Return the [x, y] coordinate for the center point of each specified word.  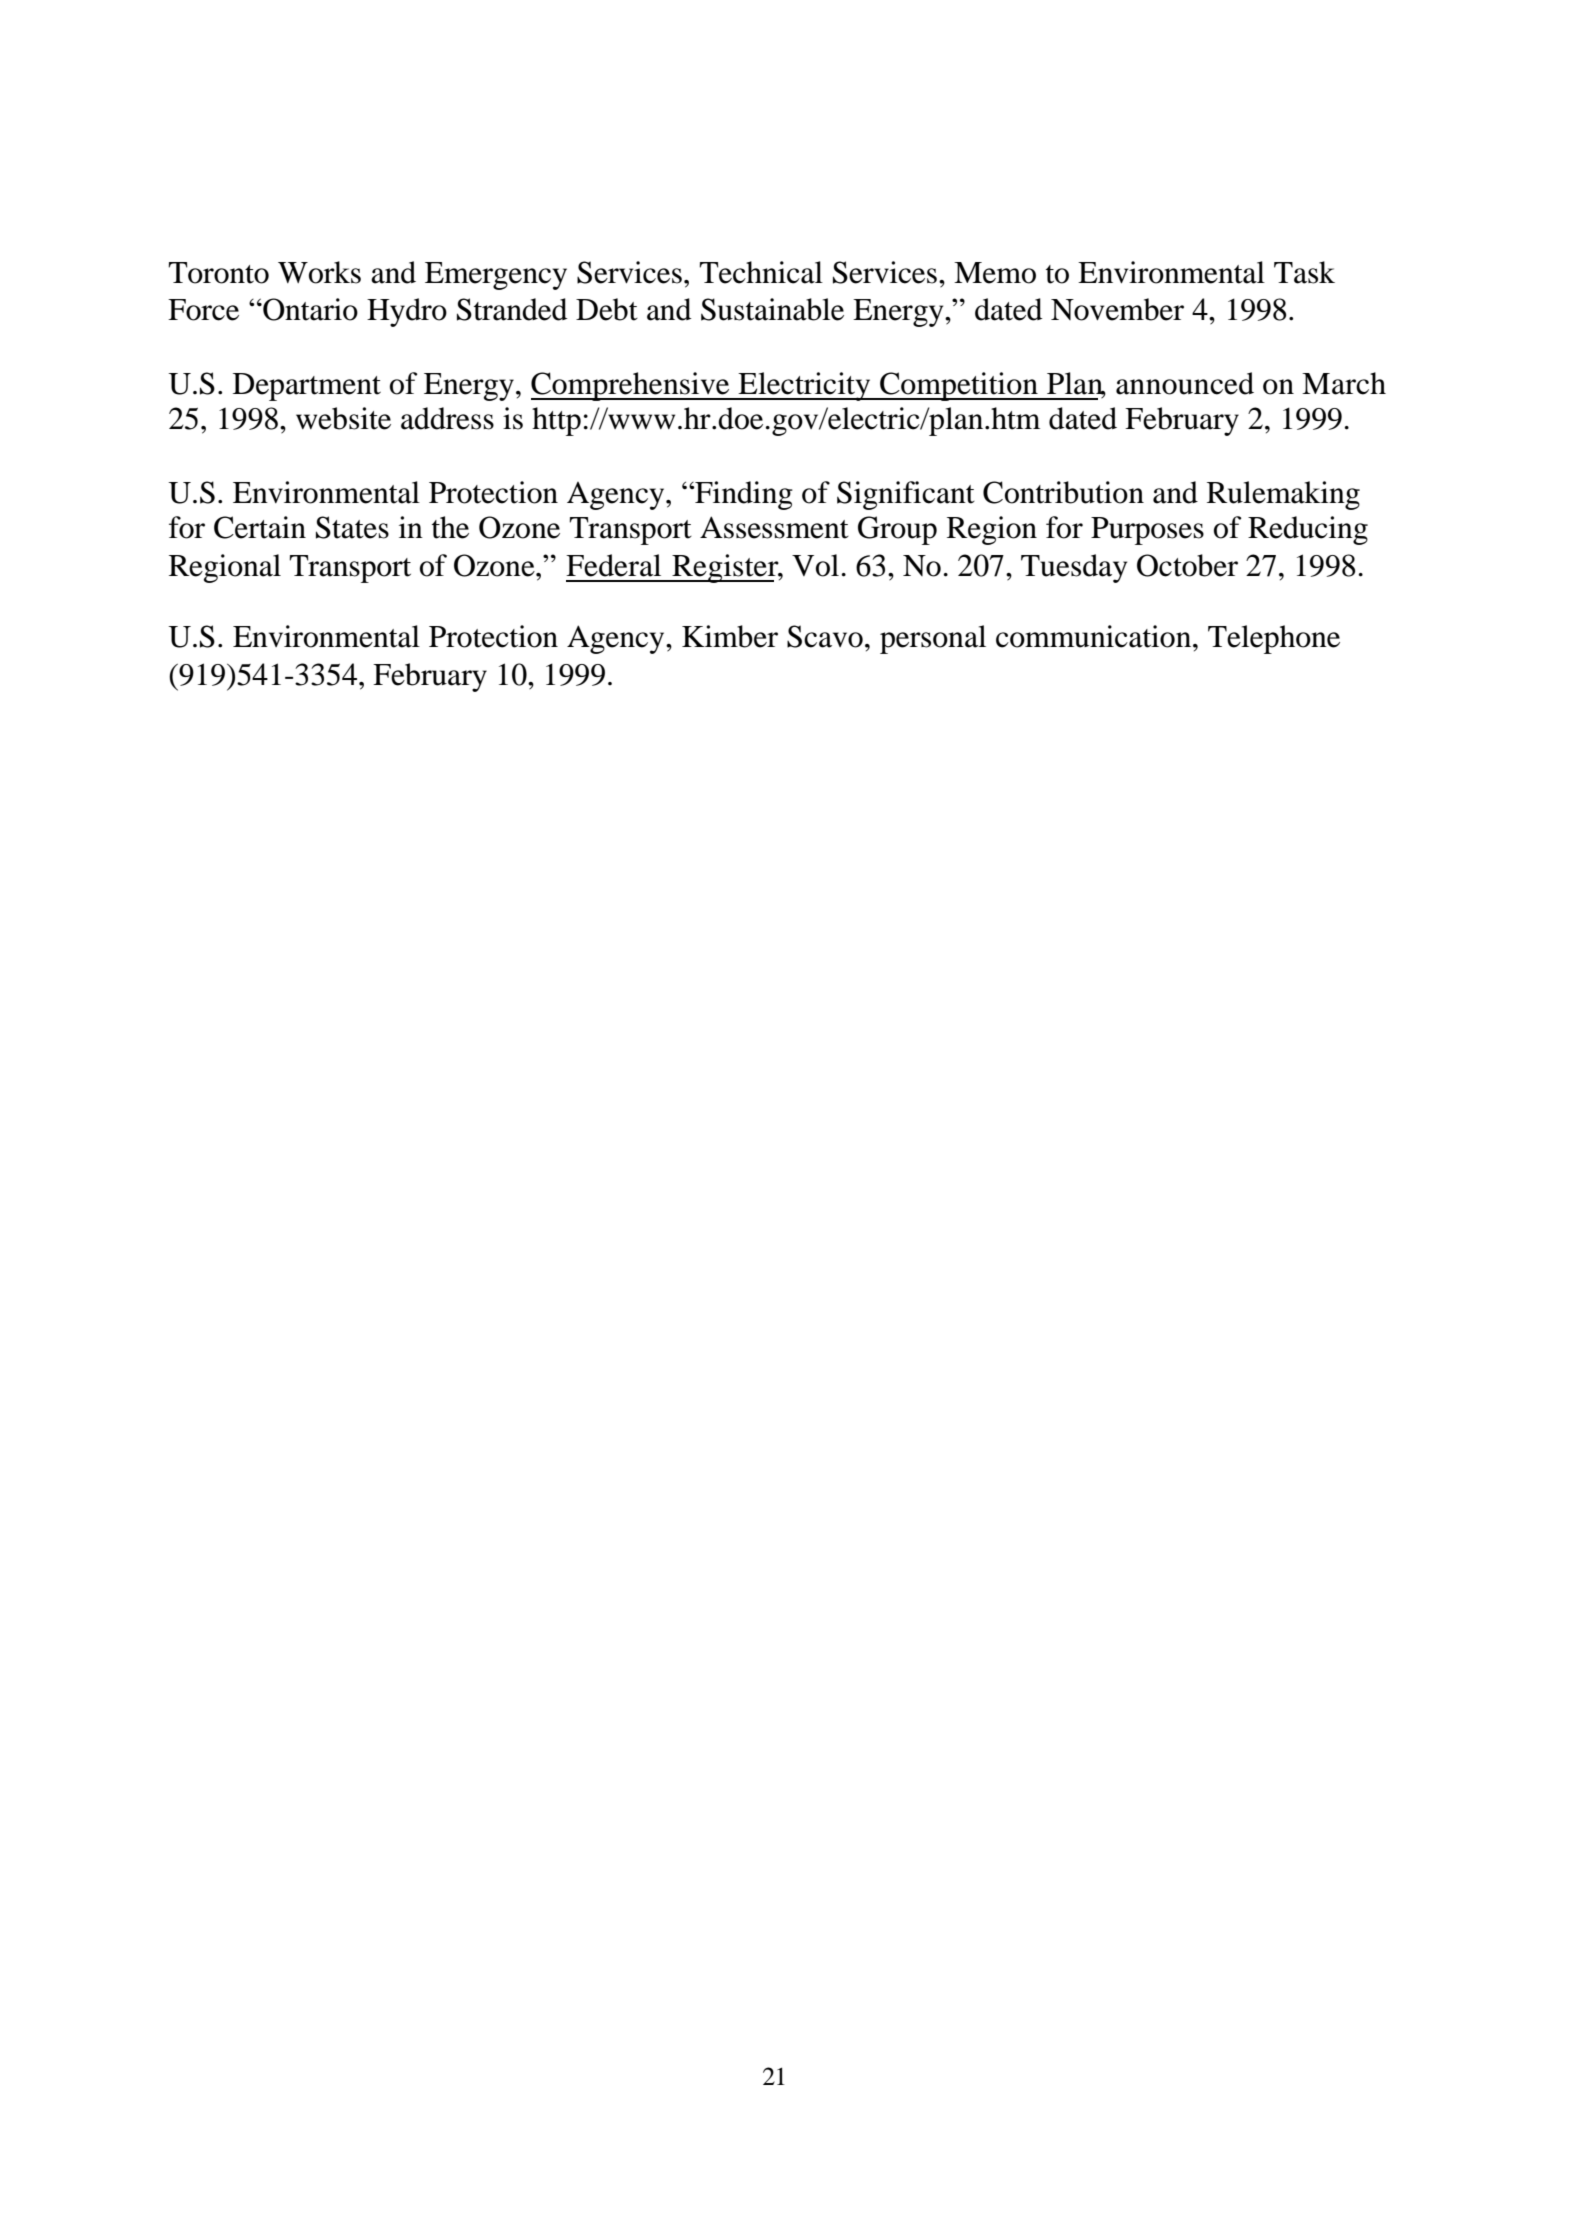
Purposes [1147, 531]
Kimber [730, 636]
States [352, 527]
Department [307, 387]
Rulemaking [1283, 495]
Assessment [774, 527]
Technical [761, 272]
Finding [743, 495]
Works [319, 272]
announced [1185, 383]
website [343, 418]
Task [1304, 272]
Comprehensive [631, 386]
